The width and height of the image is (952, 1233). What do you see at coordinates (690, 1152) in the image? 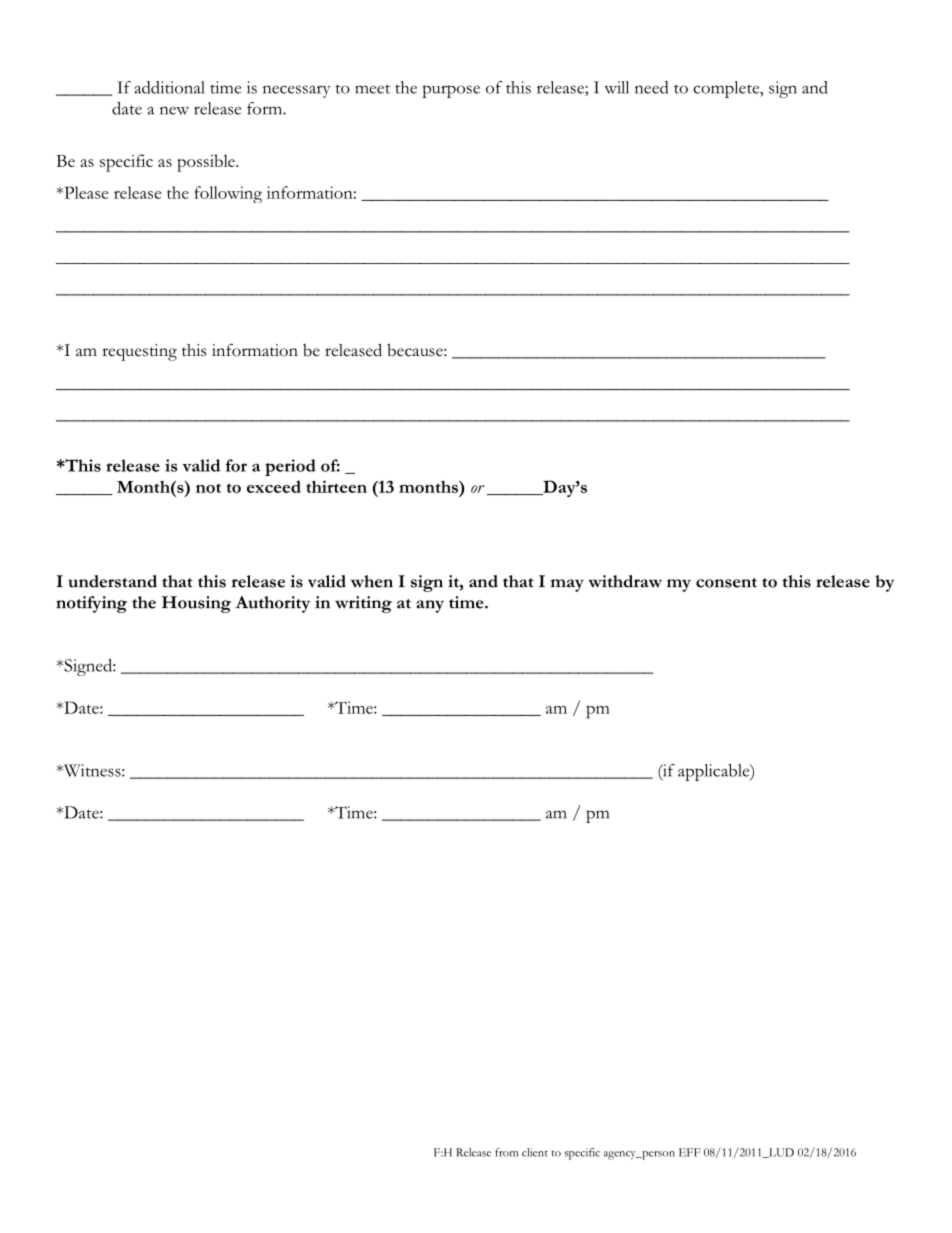
I see `EFF` at bounding box center [690, 1152].
